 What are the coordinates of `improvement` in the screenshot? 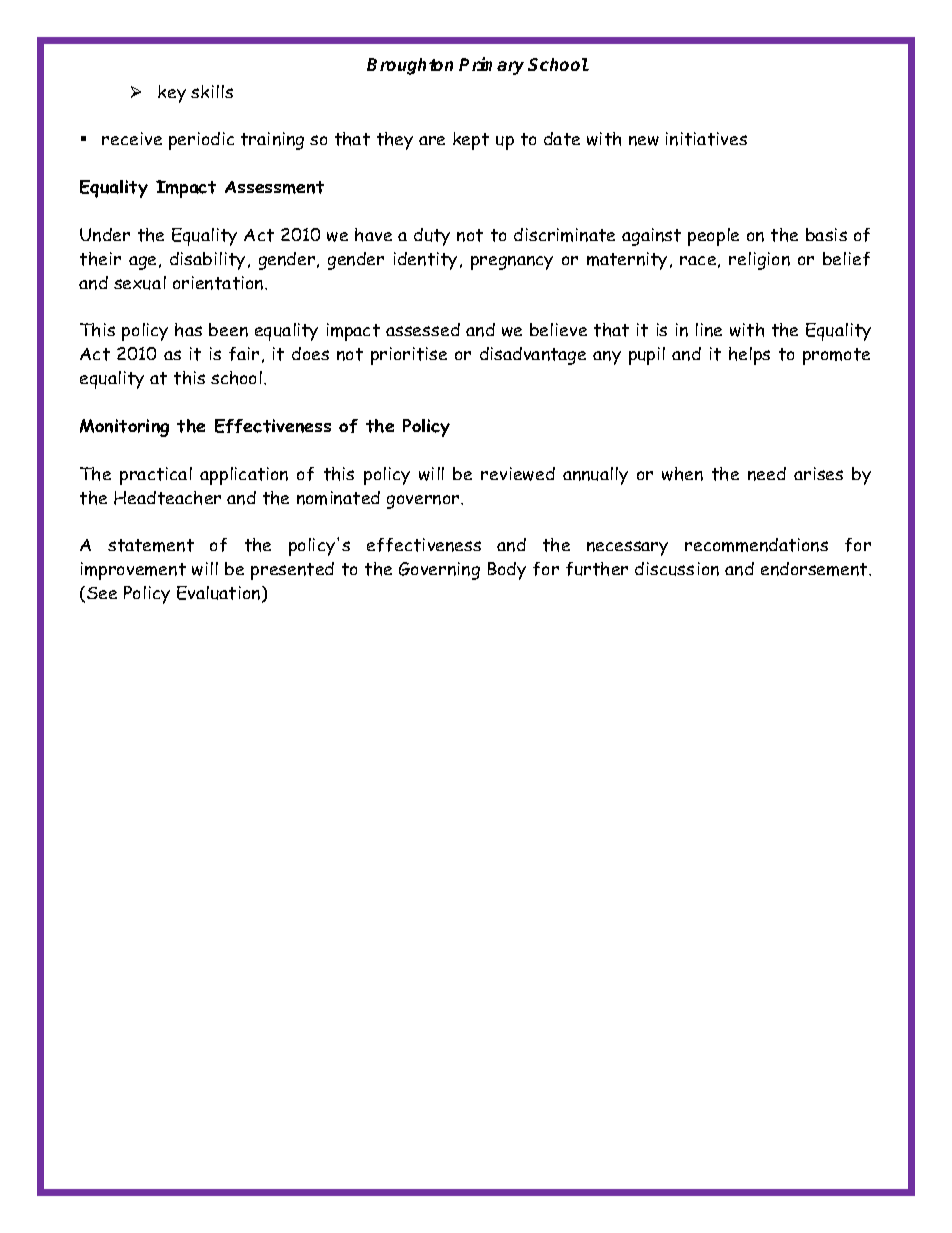 It's located at (133, 571).
